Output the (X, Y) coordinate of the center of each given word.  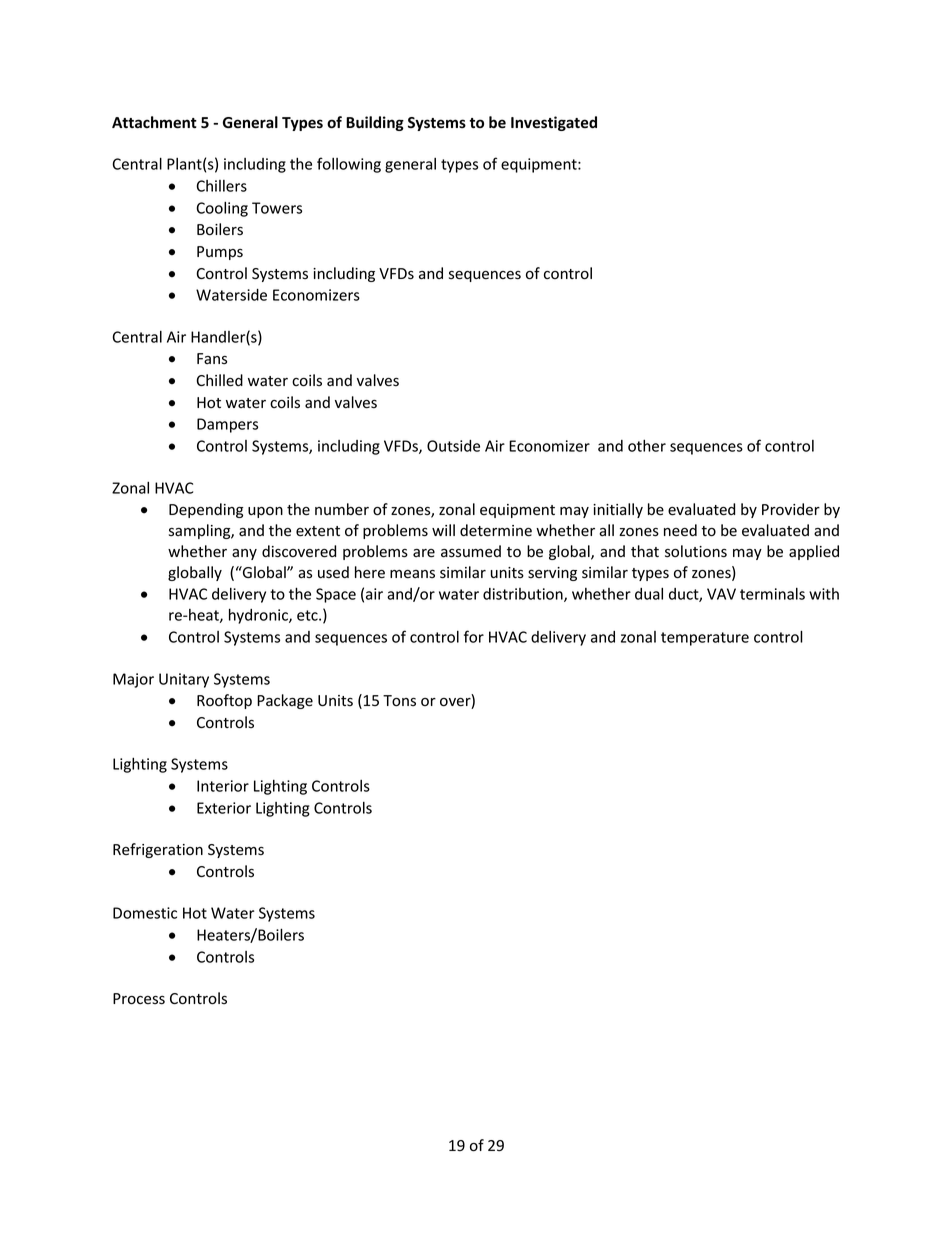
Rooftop (224, 701)
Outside (453, 446)
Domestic (145, 913)
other (647, 446)
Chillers (221, 186)
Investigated (554, 123)
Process (139, 999)
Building (375, 123)
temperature (705, 639)
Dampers (227, 425)
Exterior (224, 808)
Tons (399, 701)
